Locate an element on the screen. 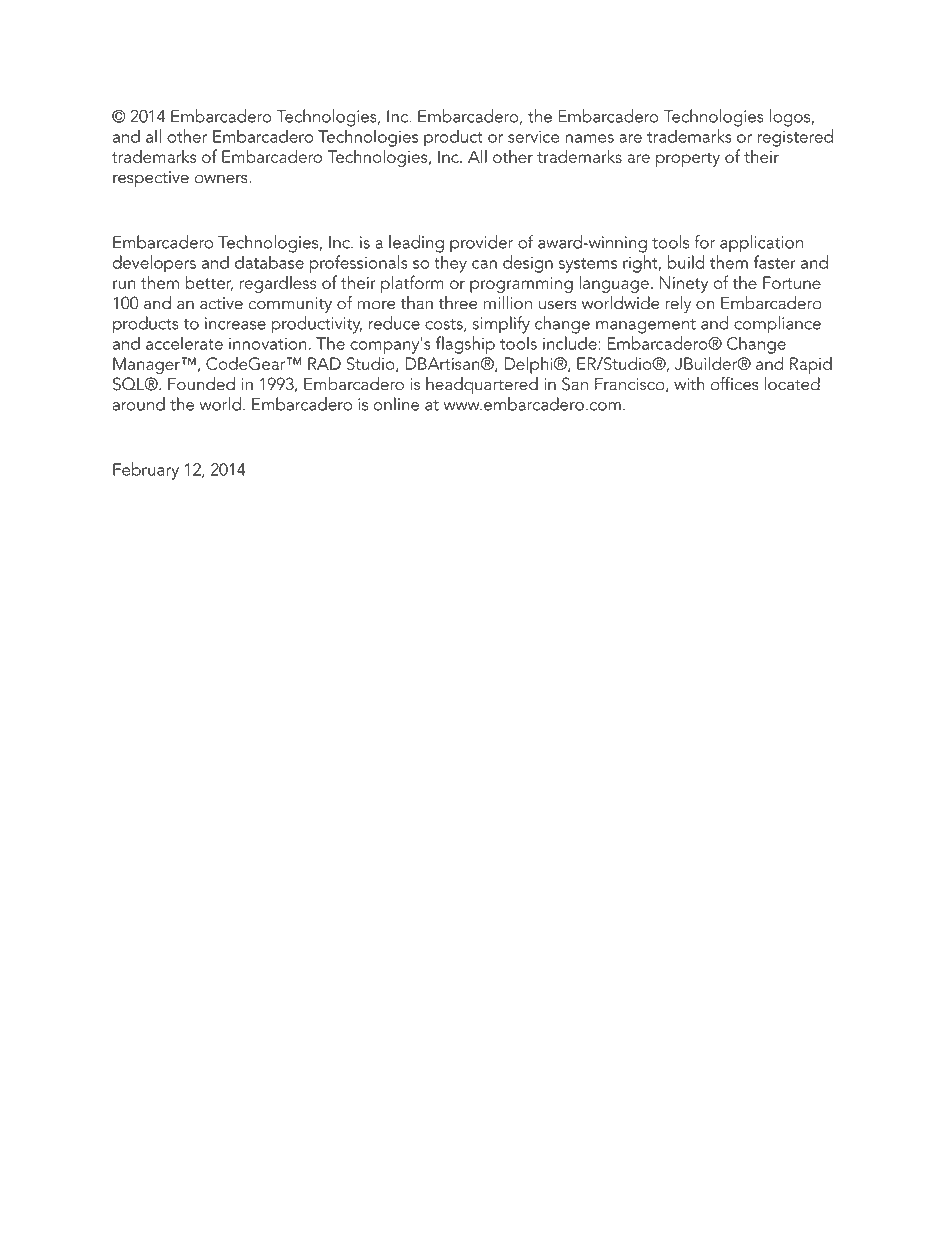 The height and width of the screenshot is (1233, 952). database is located at coordinates (269, 262).
